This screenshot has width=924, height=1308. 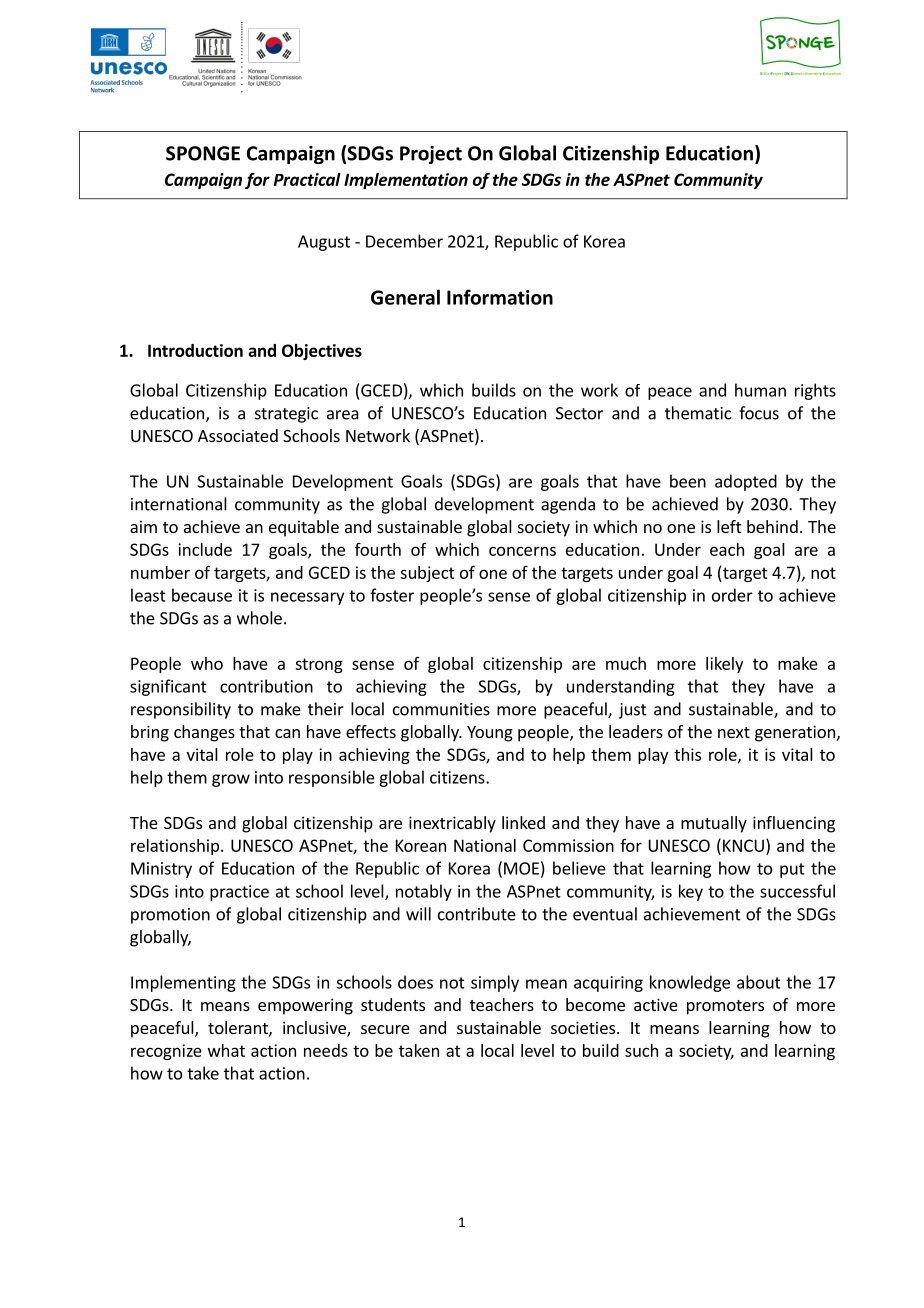 What do you see at coordinates (431, 155) in the screenshot?
I see `Project` at bounding box center [431, 155].
